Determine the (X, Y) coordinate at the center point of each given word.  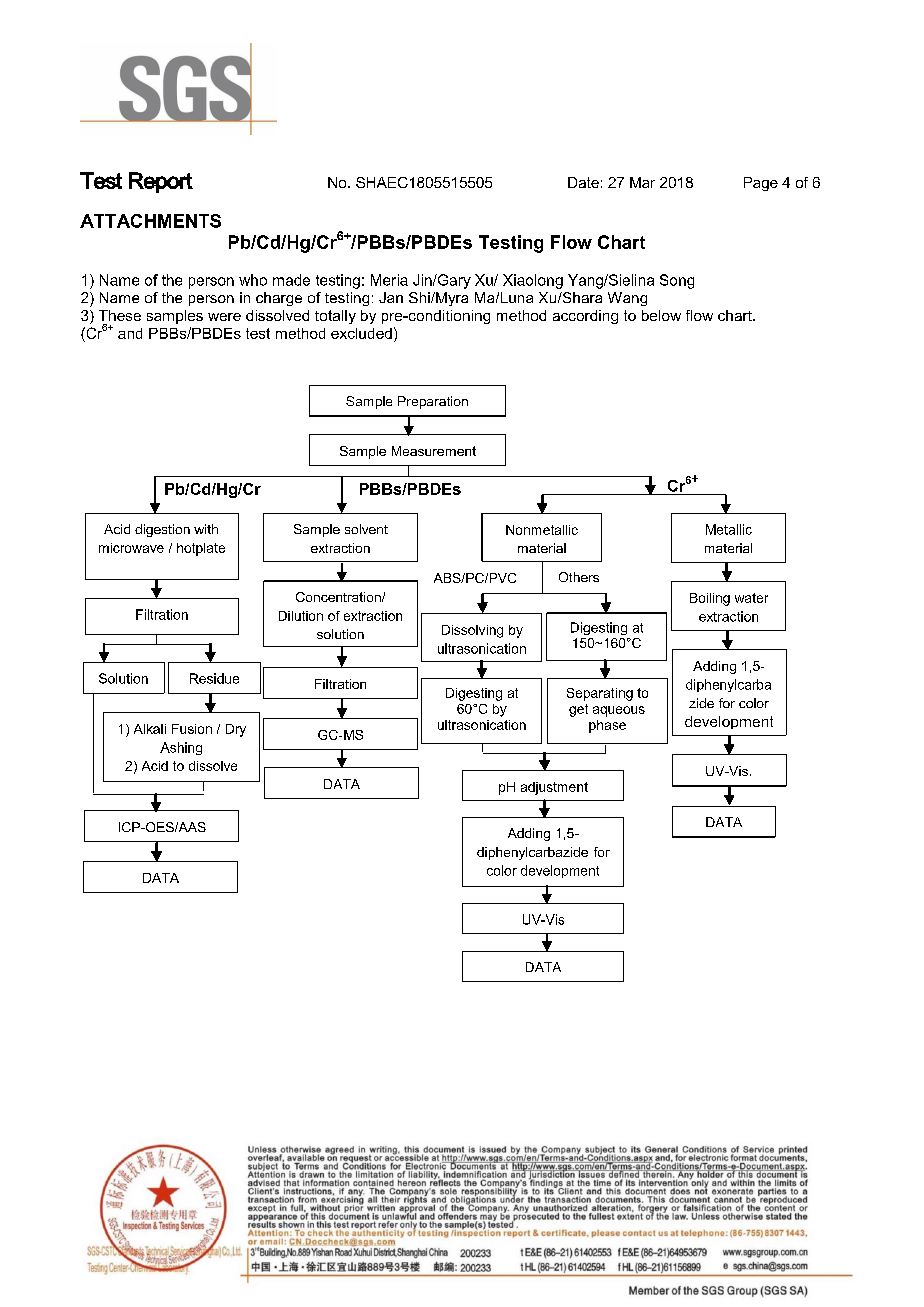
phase (607, 726)
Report (161, 182)
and (130, 333)
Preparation (433, 402)
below (661, 315)
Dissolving (472, 631)
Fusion (192, 729)
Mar (642, 182)
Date (583, 182)
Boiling (710, 599)
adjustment (554, 788)
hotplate (201, 549)
